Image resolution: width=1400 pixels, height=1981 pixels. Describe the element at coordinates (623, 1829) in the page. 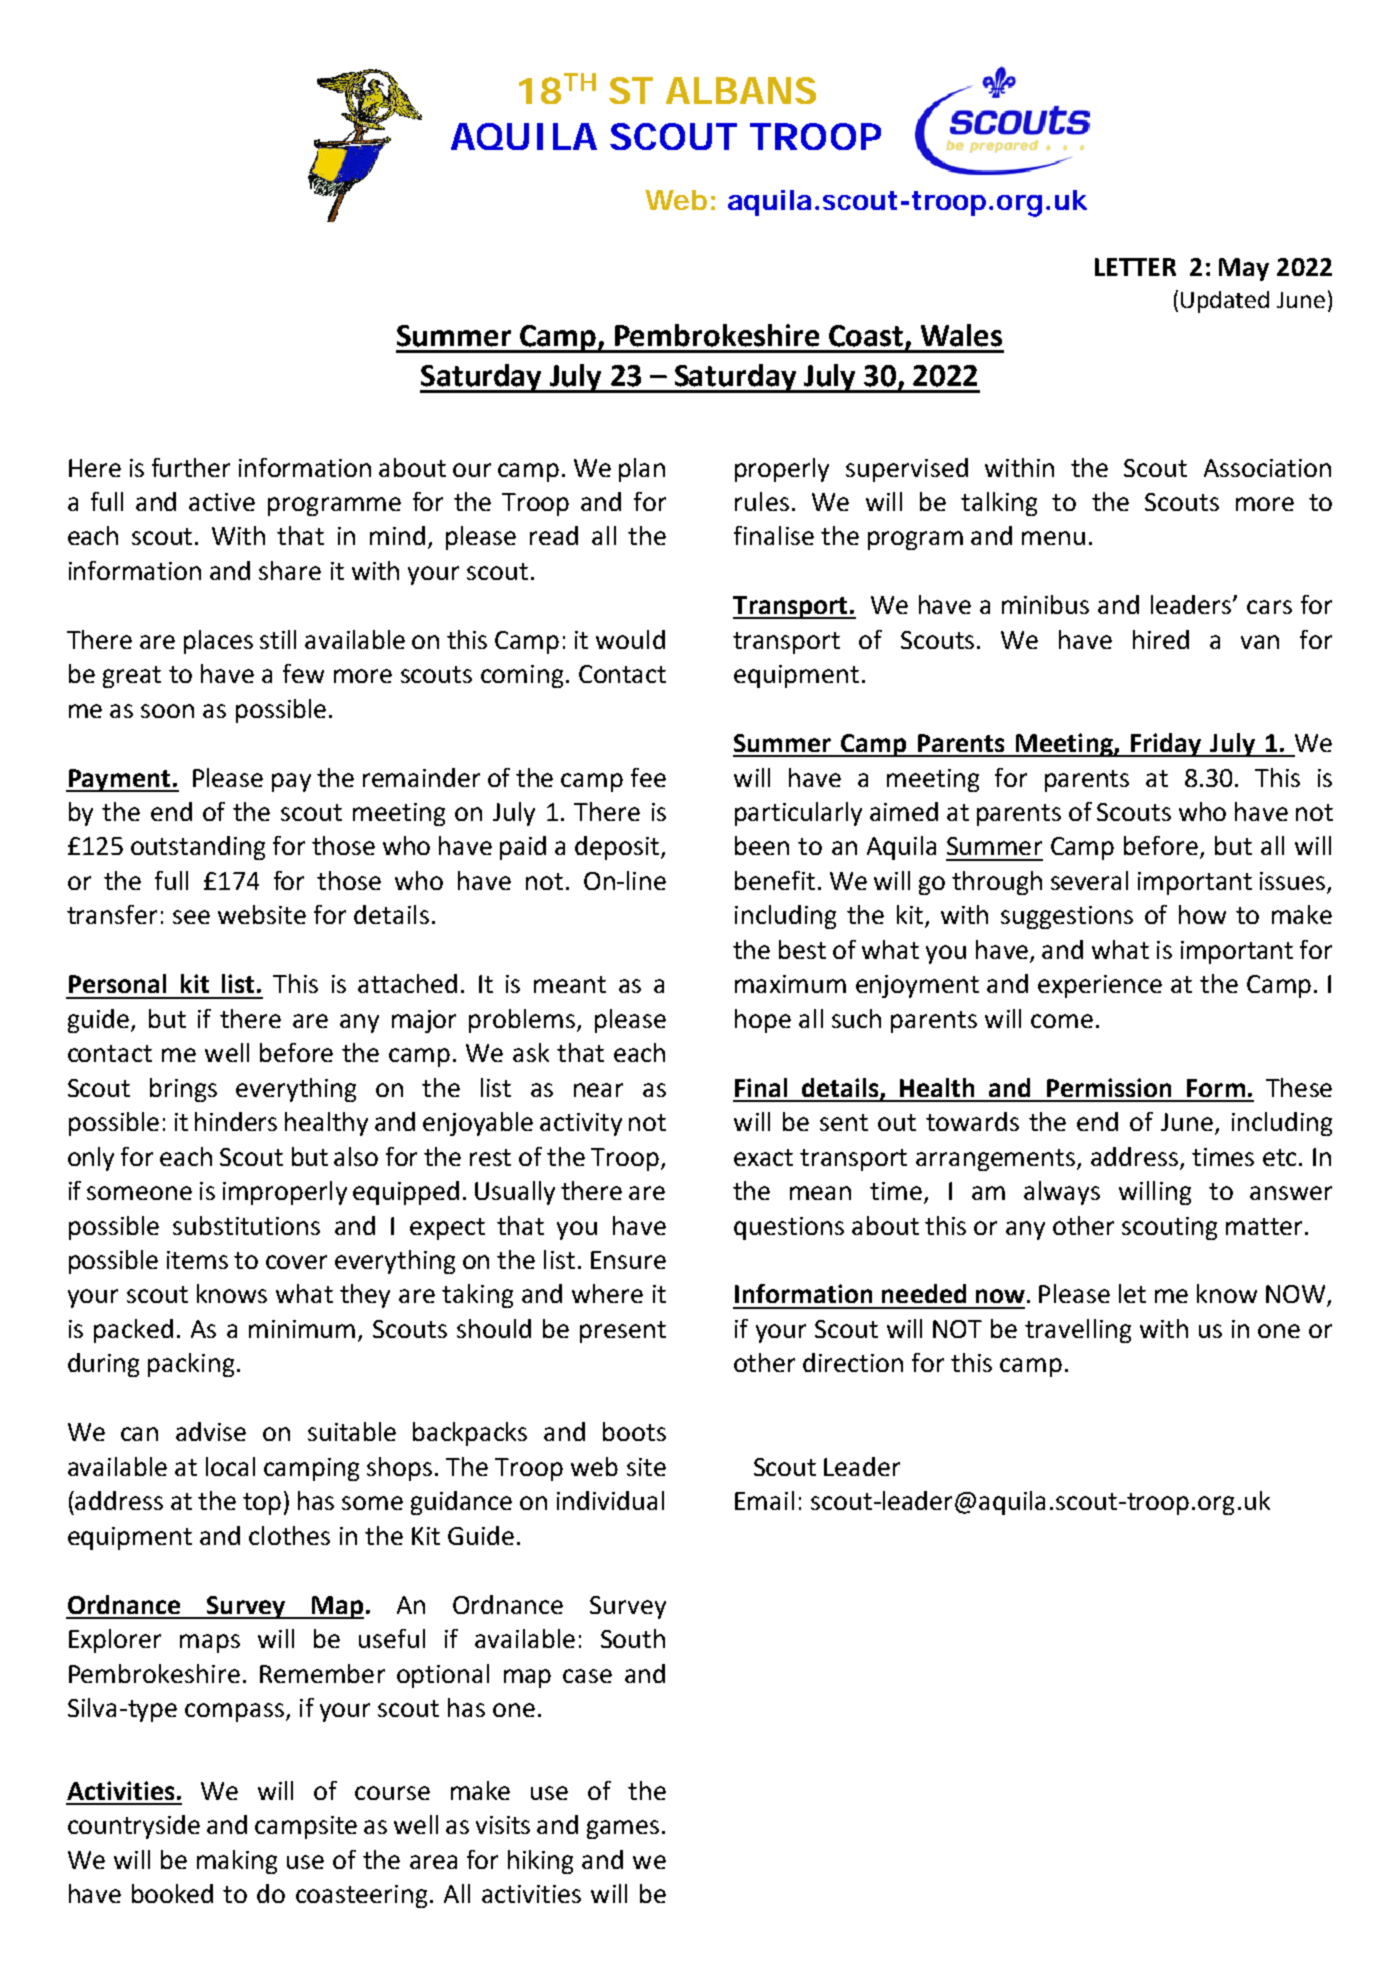

I see `games` at that location.
